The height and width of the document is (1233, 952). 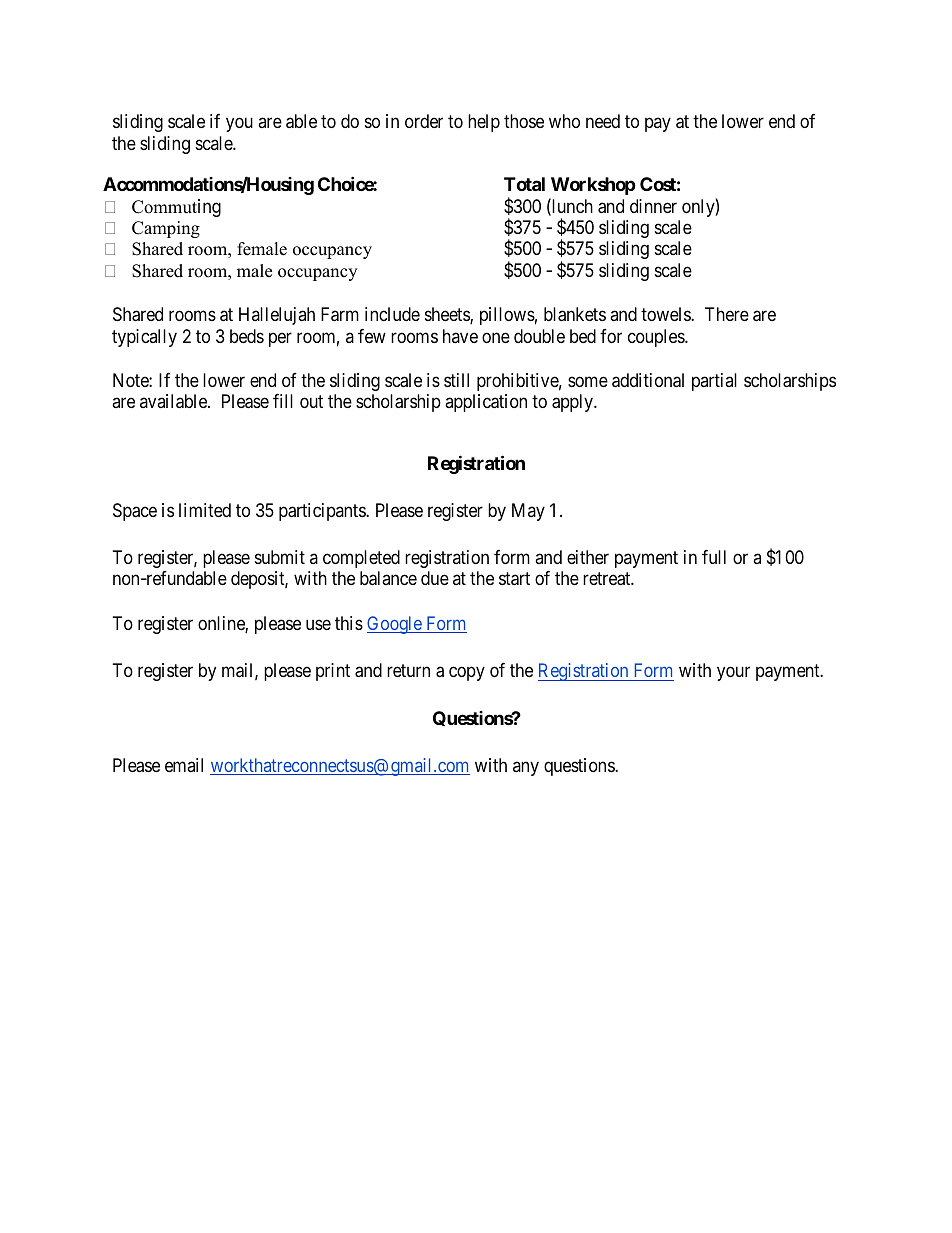 I want to click on Commuting, so click(x=176, y=208).
